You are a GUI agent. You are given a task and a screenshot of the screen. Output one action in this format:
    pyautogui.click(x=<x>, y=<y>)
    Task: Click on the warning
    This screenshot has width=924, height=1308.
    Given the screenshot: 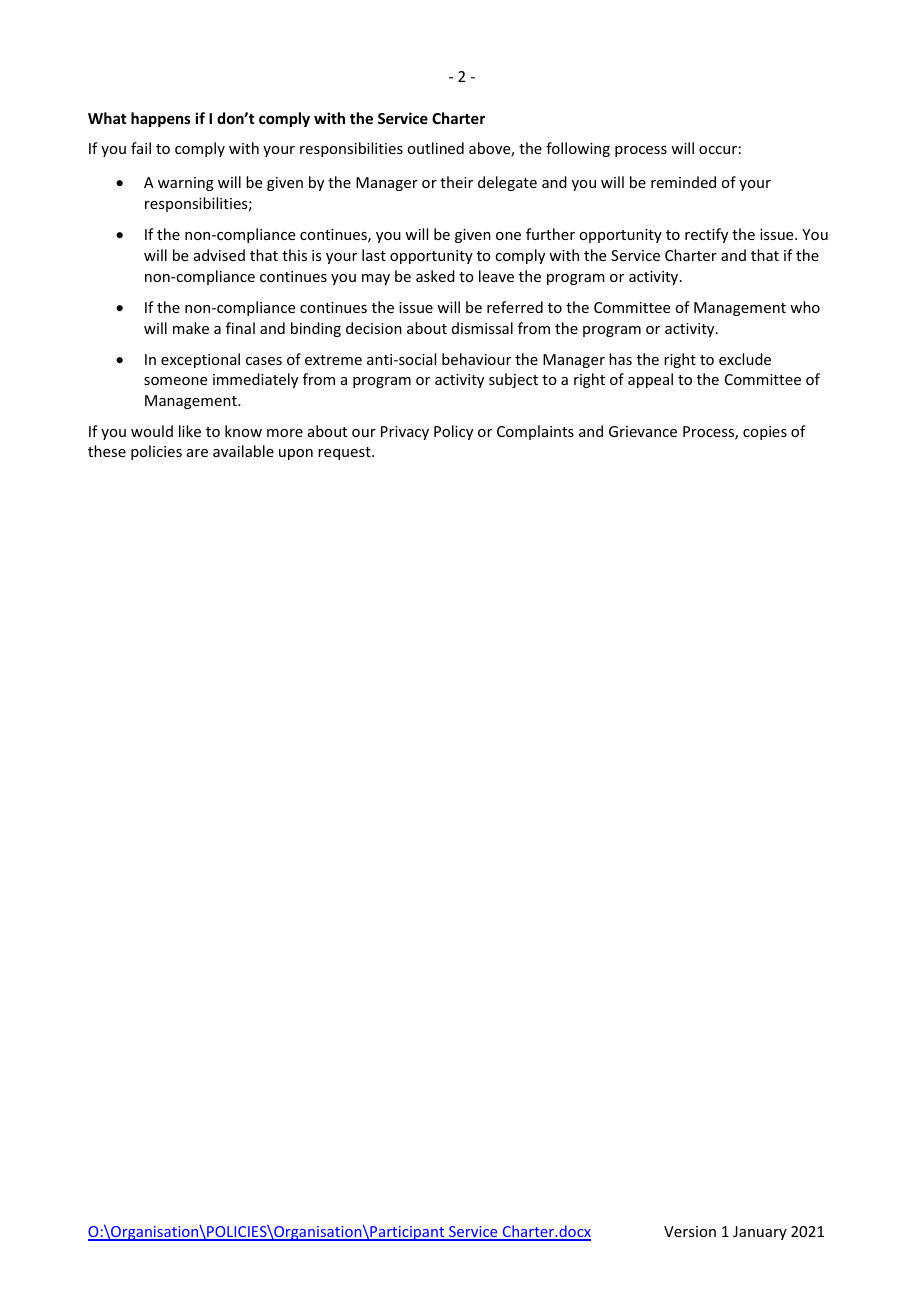 What is the action you would take?
    pyautogui.click(x=186, y=184)
